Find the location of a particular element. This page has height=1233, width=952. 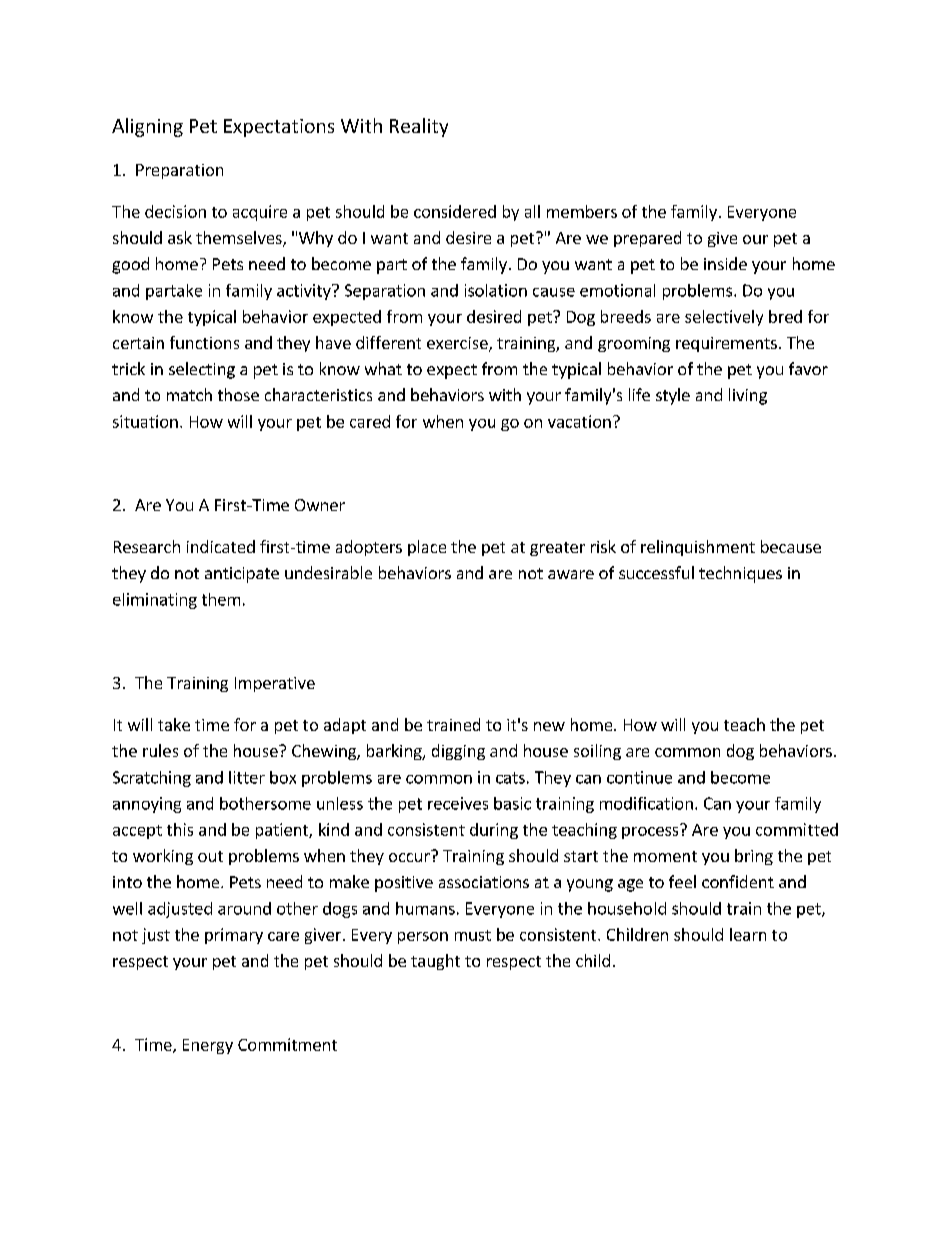

taught is located at coordinates (435, 962).
